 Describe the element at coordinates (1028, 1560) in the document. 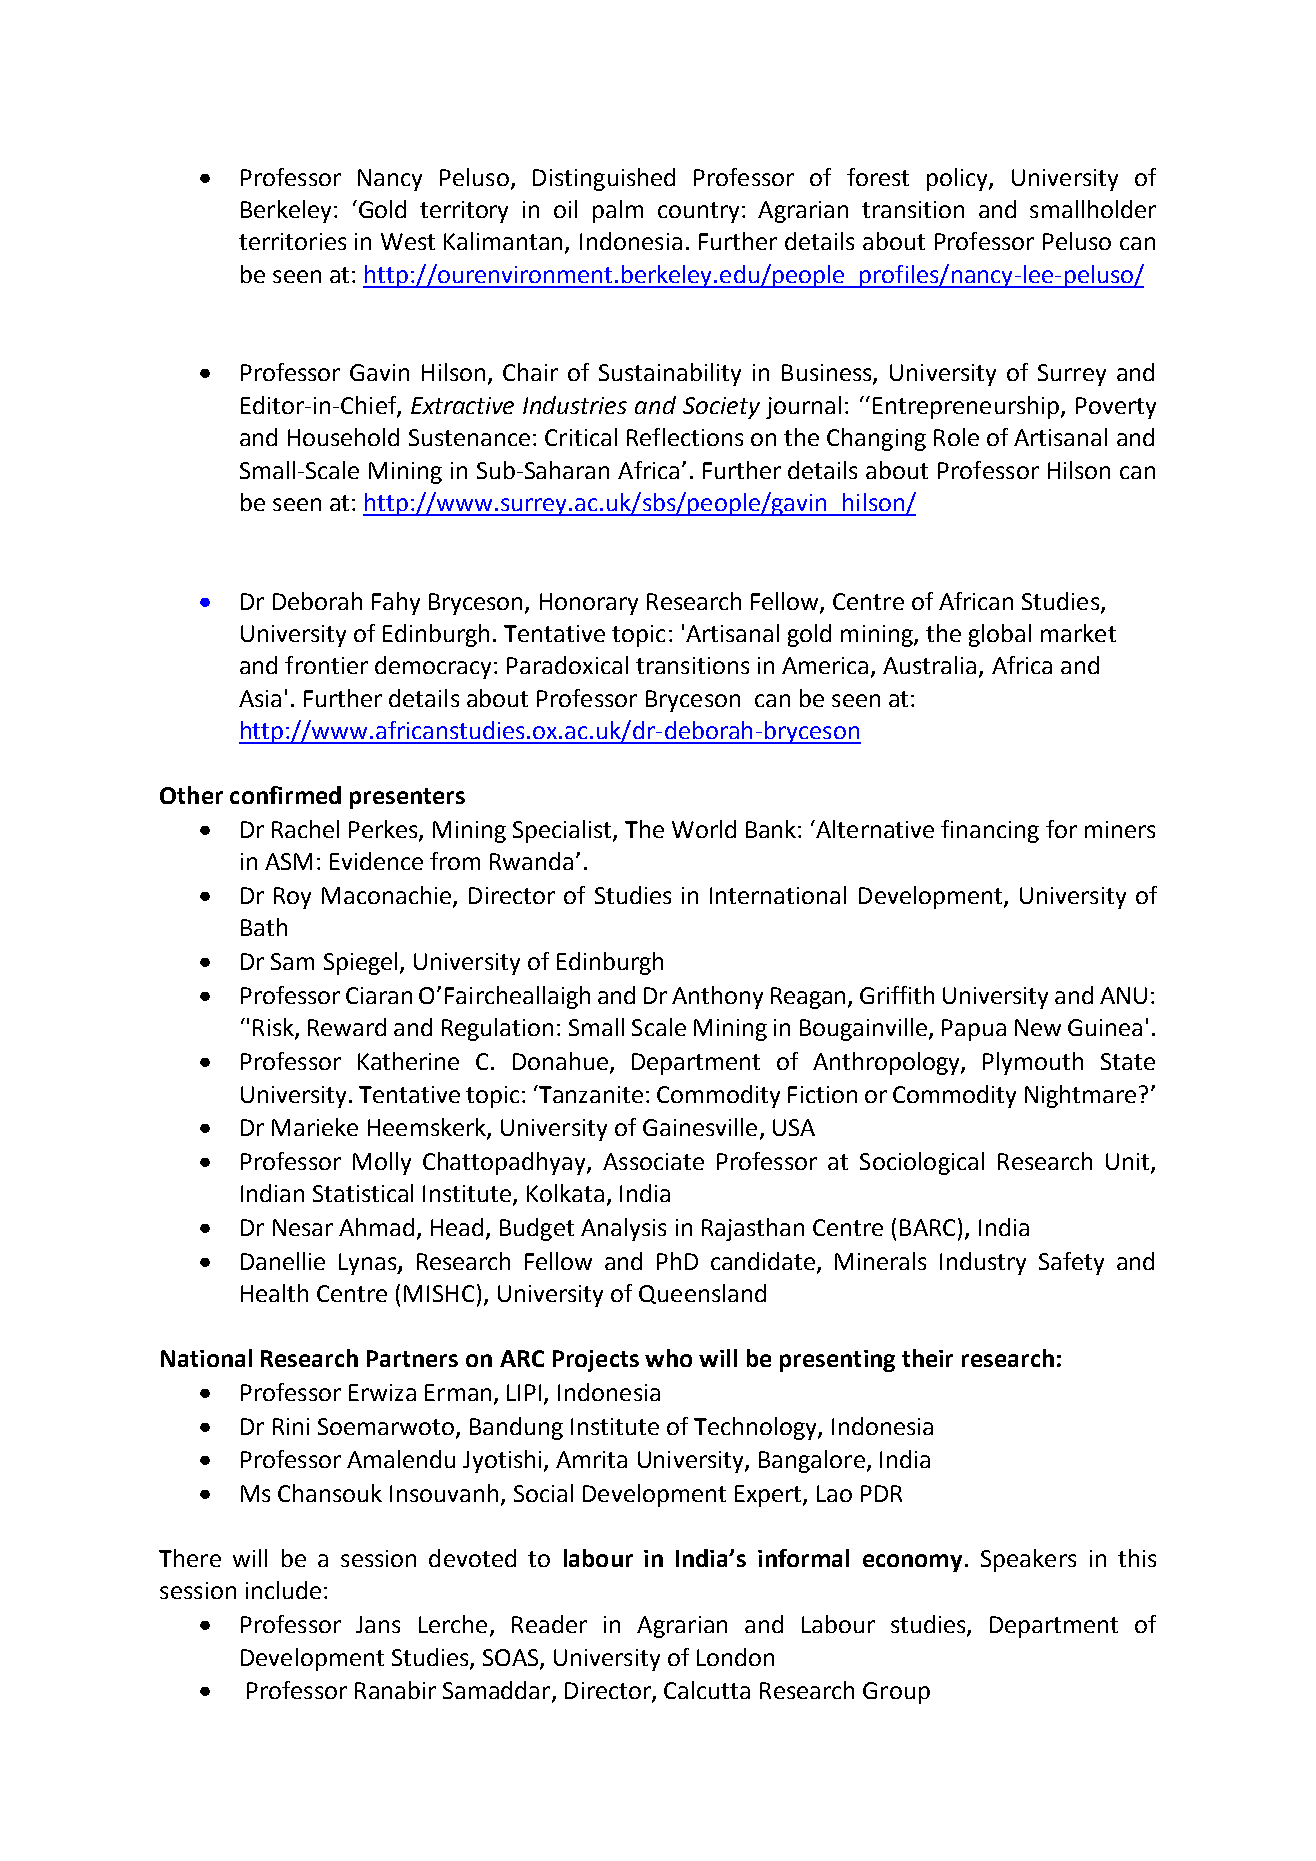

I see `Speakers` at that location.
